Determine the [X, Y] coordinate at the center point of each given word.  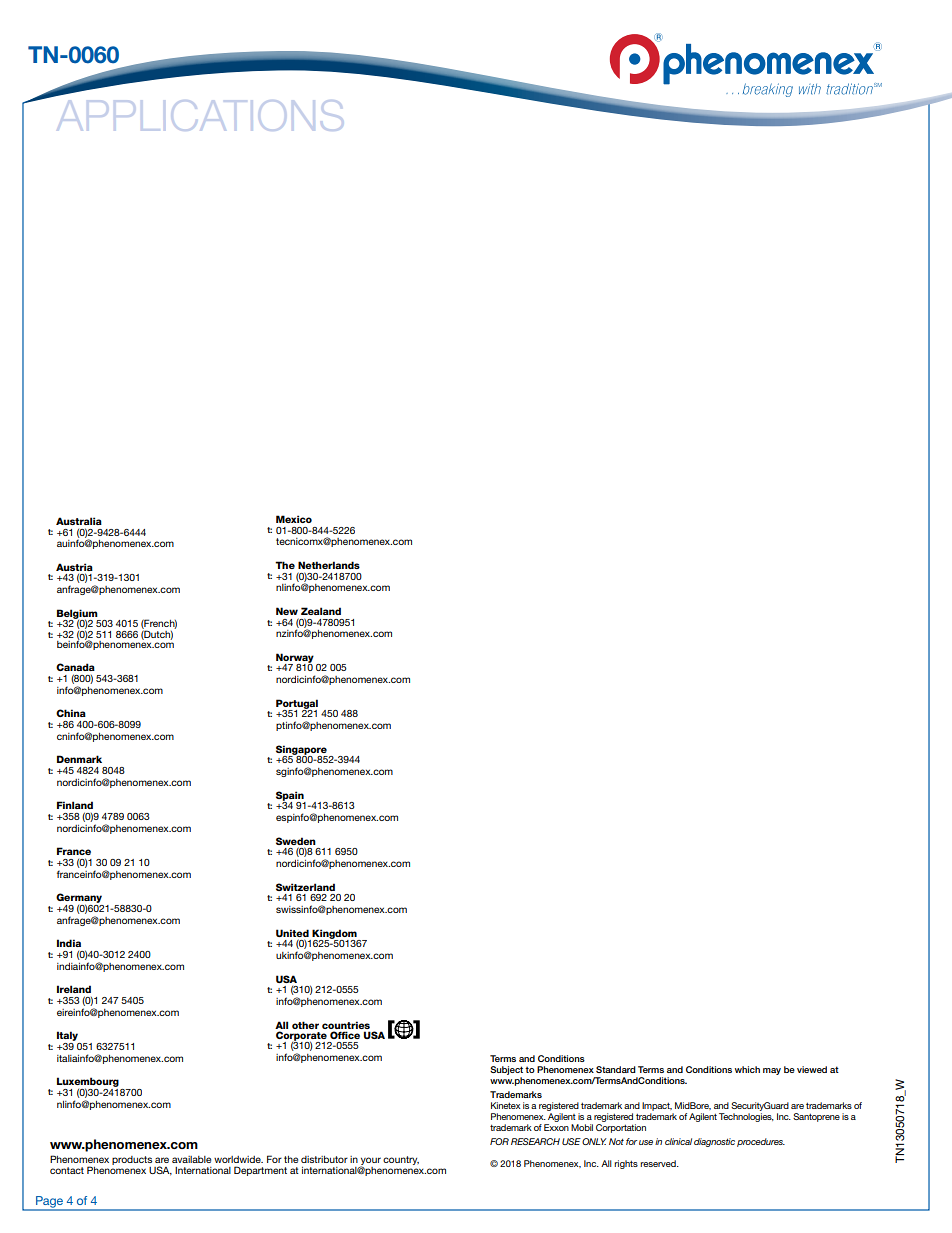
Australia [79, 521]
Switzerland [305, 887]
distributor [324, 1159]
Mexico [294, 519]
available [191, 1159]
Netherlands [329, 565]
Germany [80, 899]
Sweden [296, 841]
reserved [659, 1163]
